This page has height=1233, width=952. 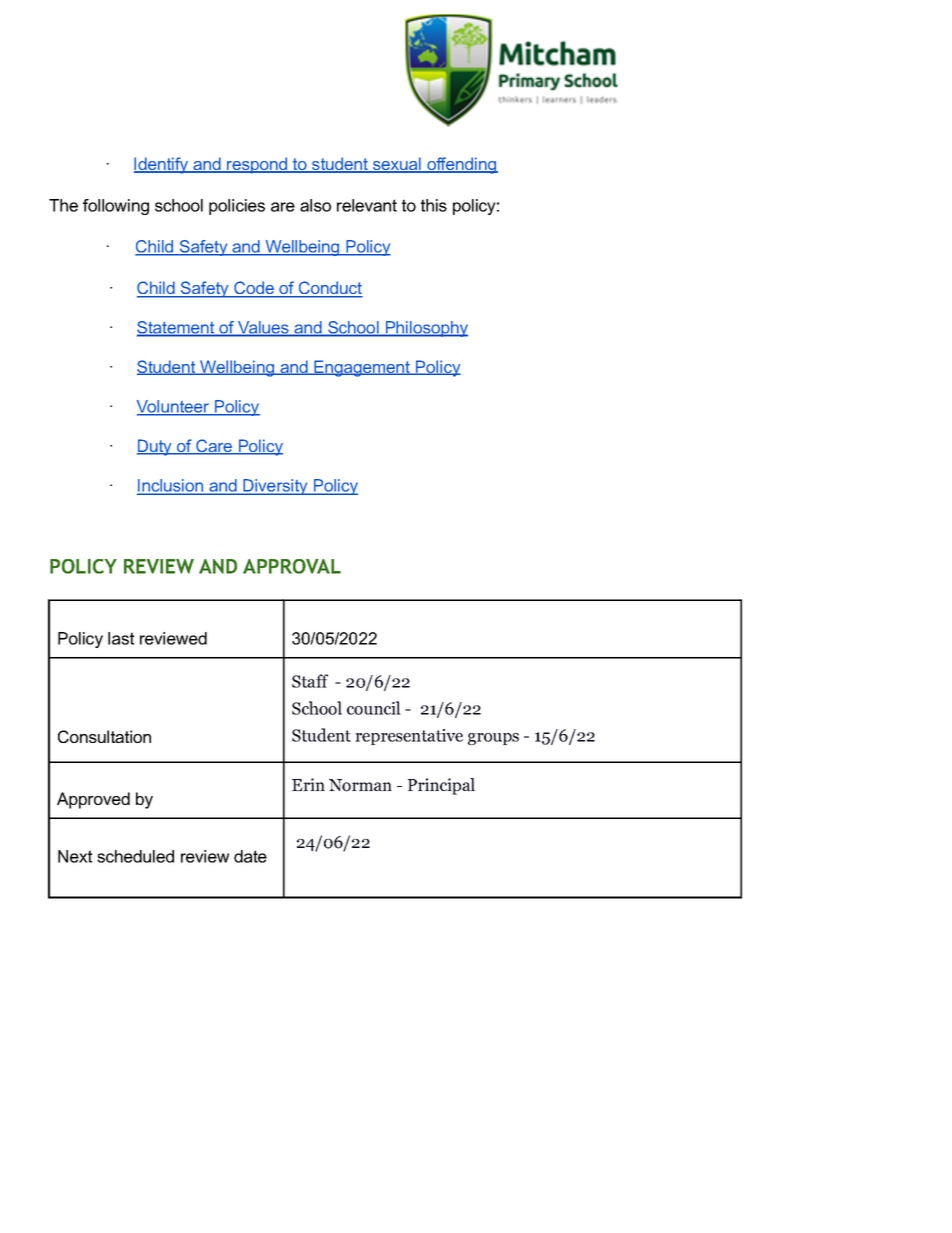 What do you see at coordinates (116, 207) in the page?
I see `following` at bounding box center [116, 207].
